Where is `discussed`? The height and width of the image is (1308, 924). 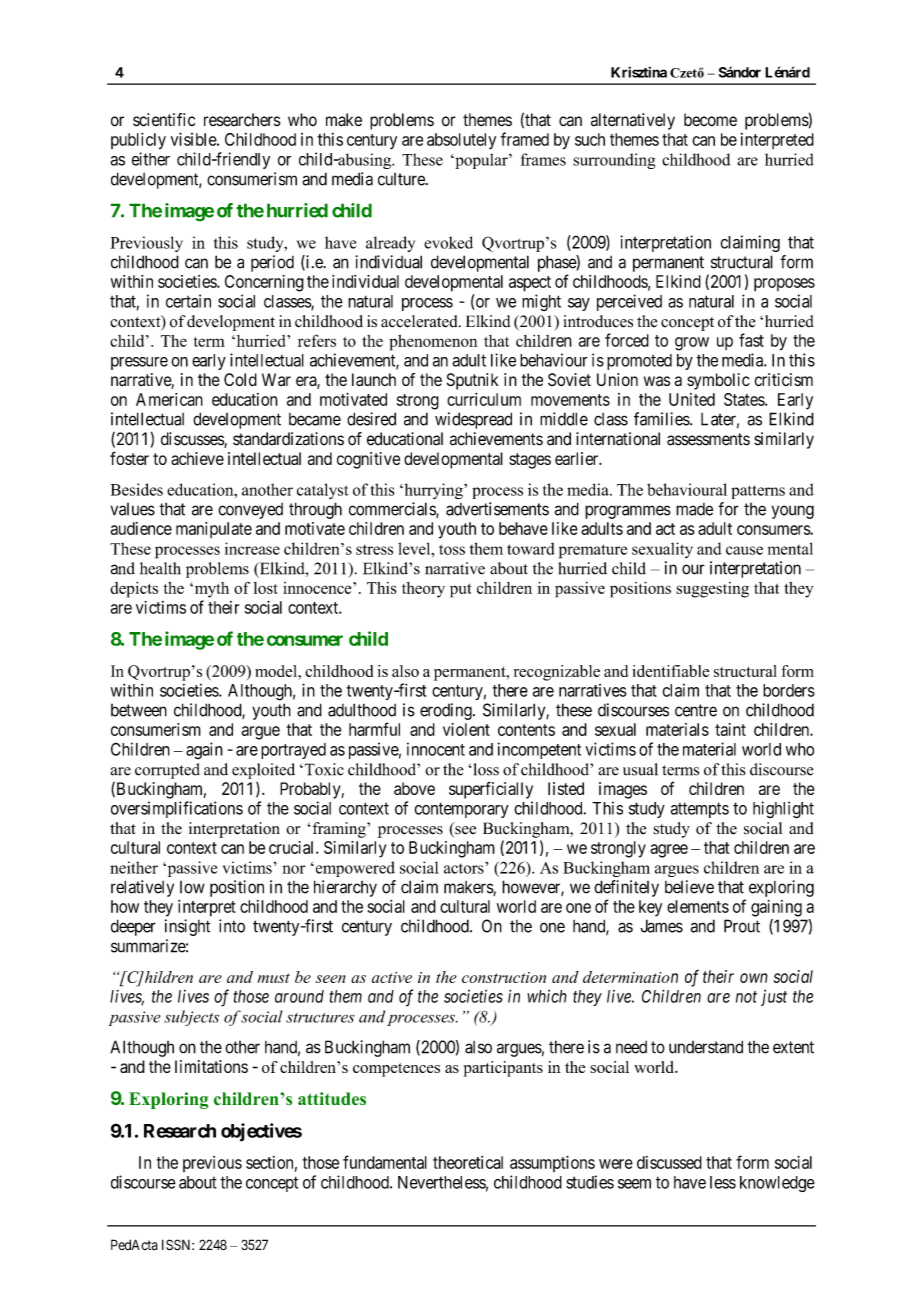
discussed is located at coordinates (669, 1162).
